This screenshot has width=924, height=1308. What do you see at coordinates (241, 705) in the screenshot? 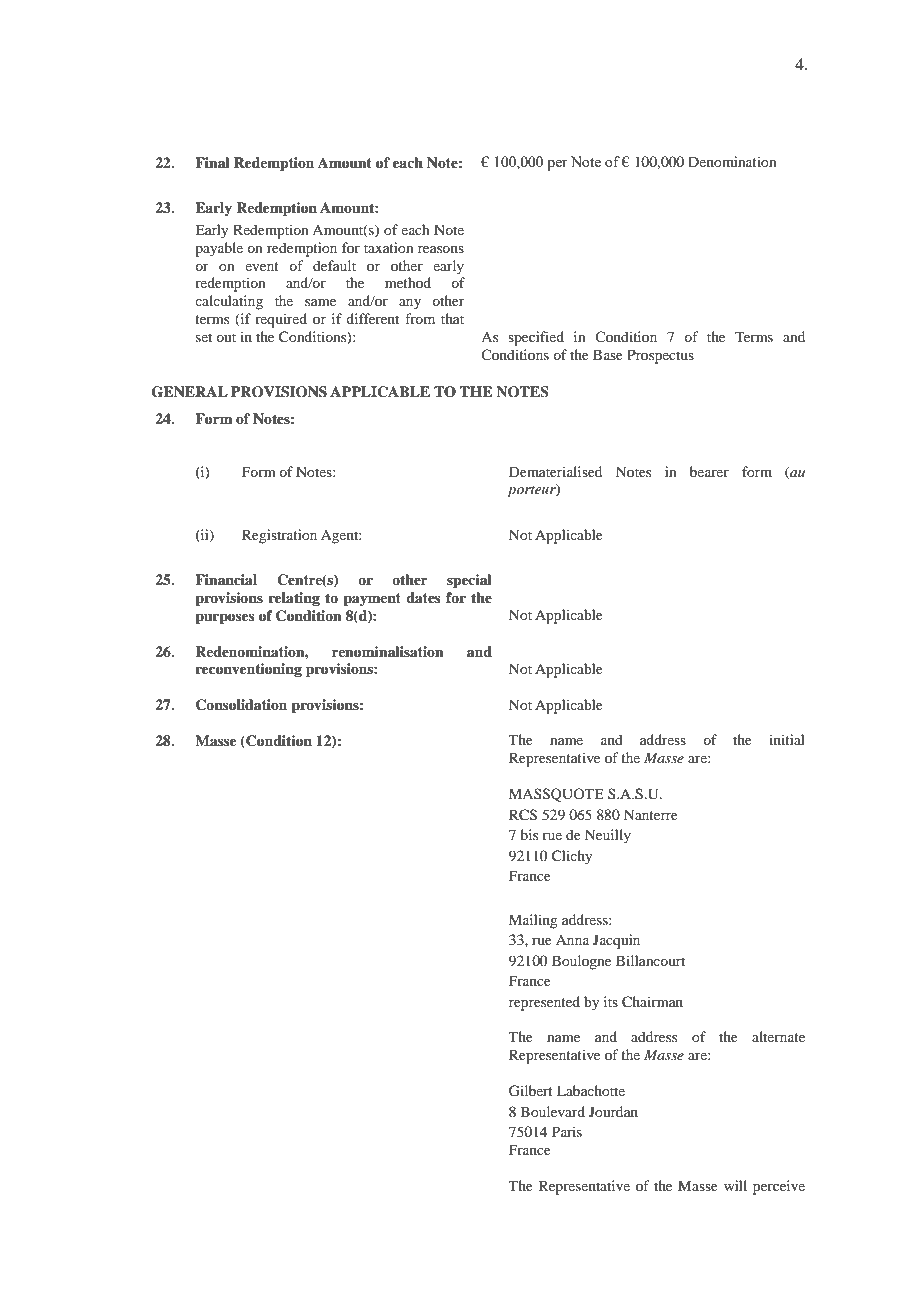
I see `Consolidation` at bounding box center [241, 705].
